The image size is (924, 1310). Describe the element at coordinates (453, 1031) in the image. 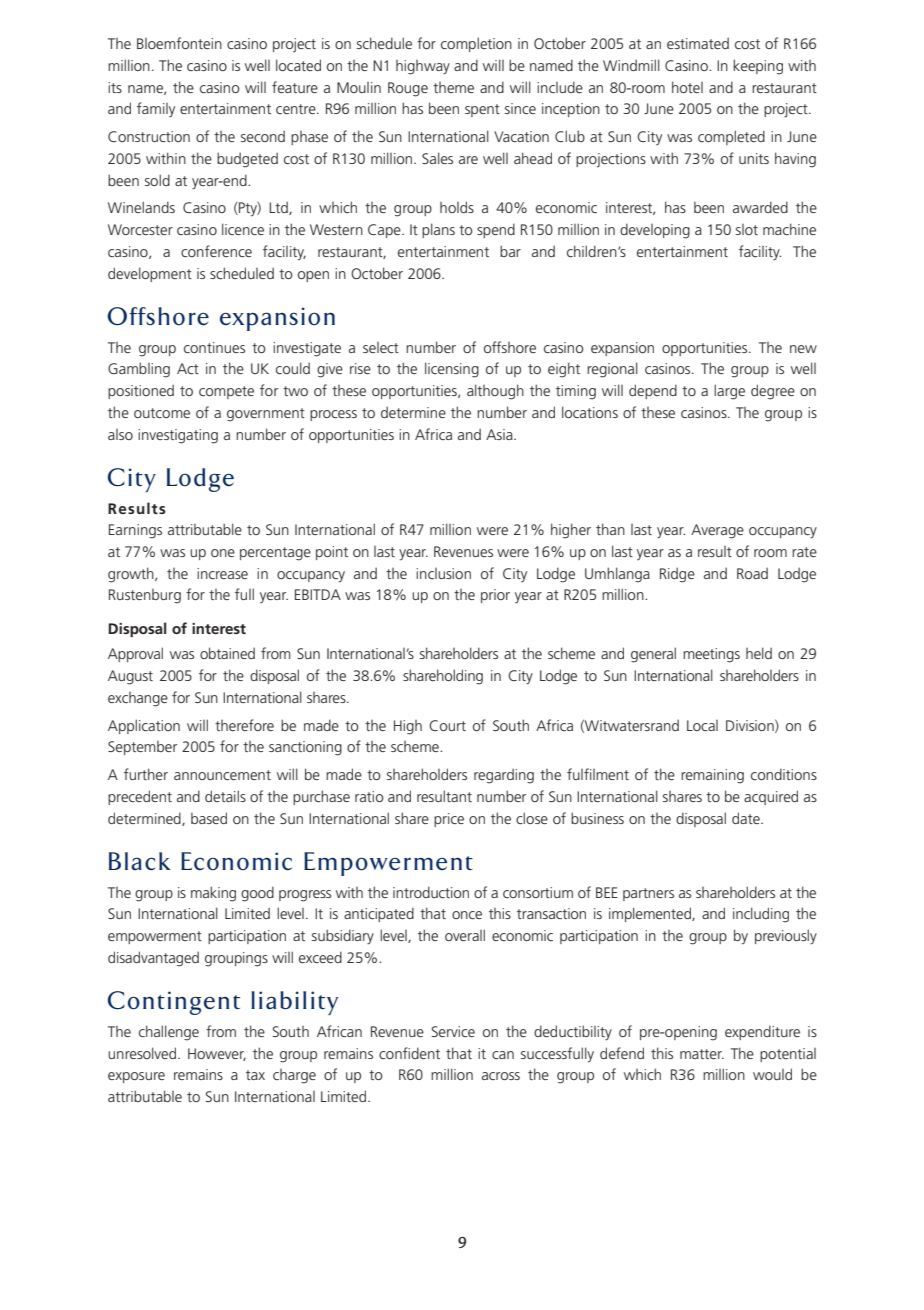

I see `Service` at that location.
